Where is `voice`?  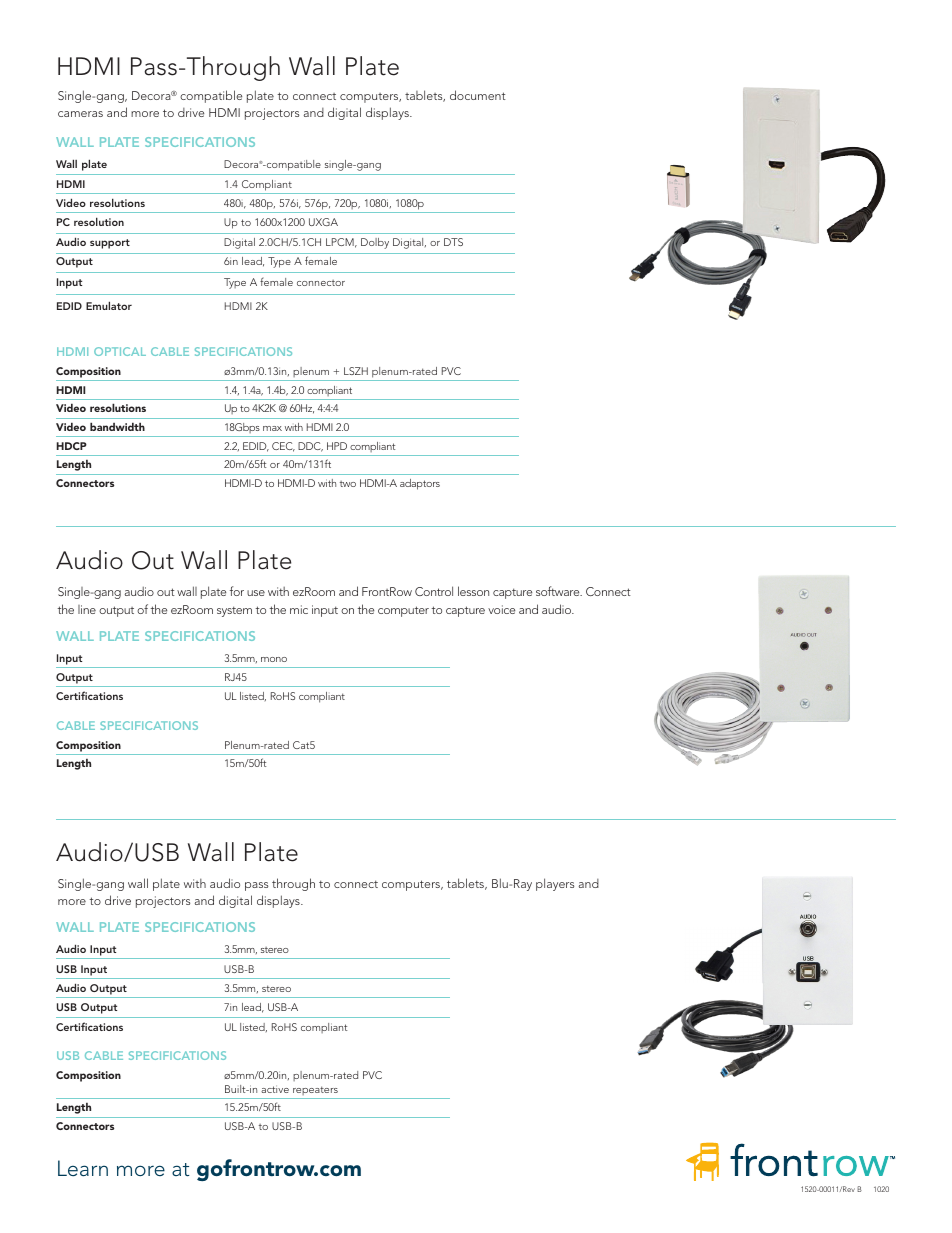
voice is located at coordinates (501, 609).
